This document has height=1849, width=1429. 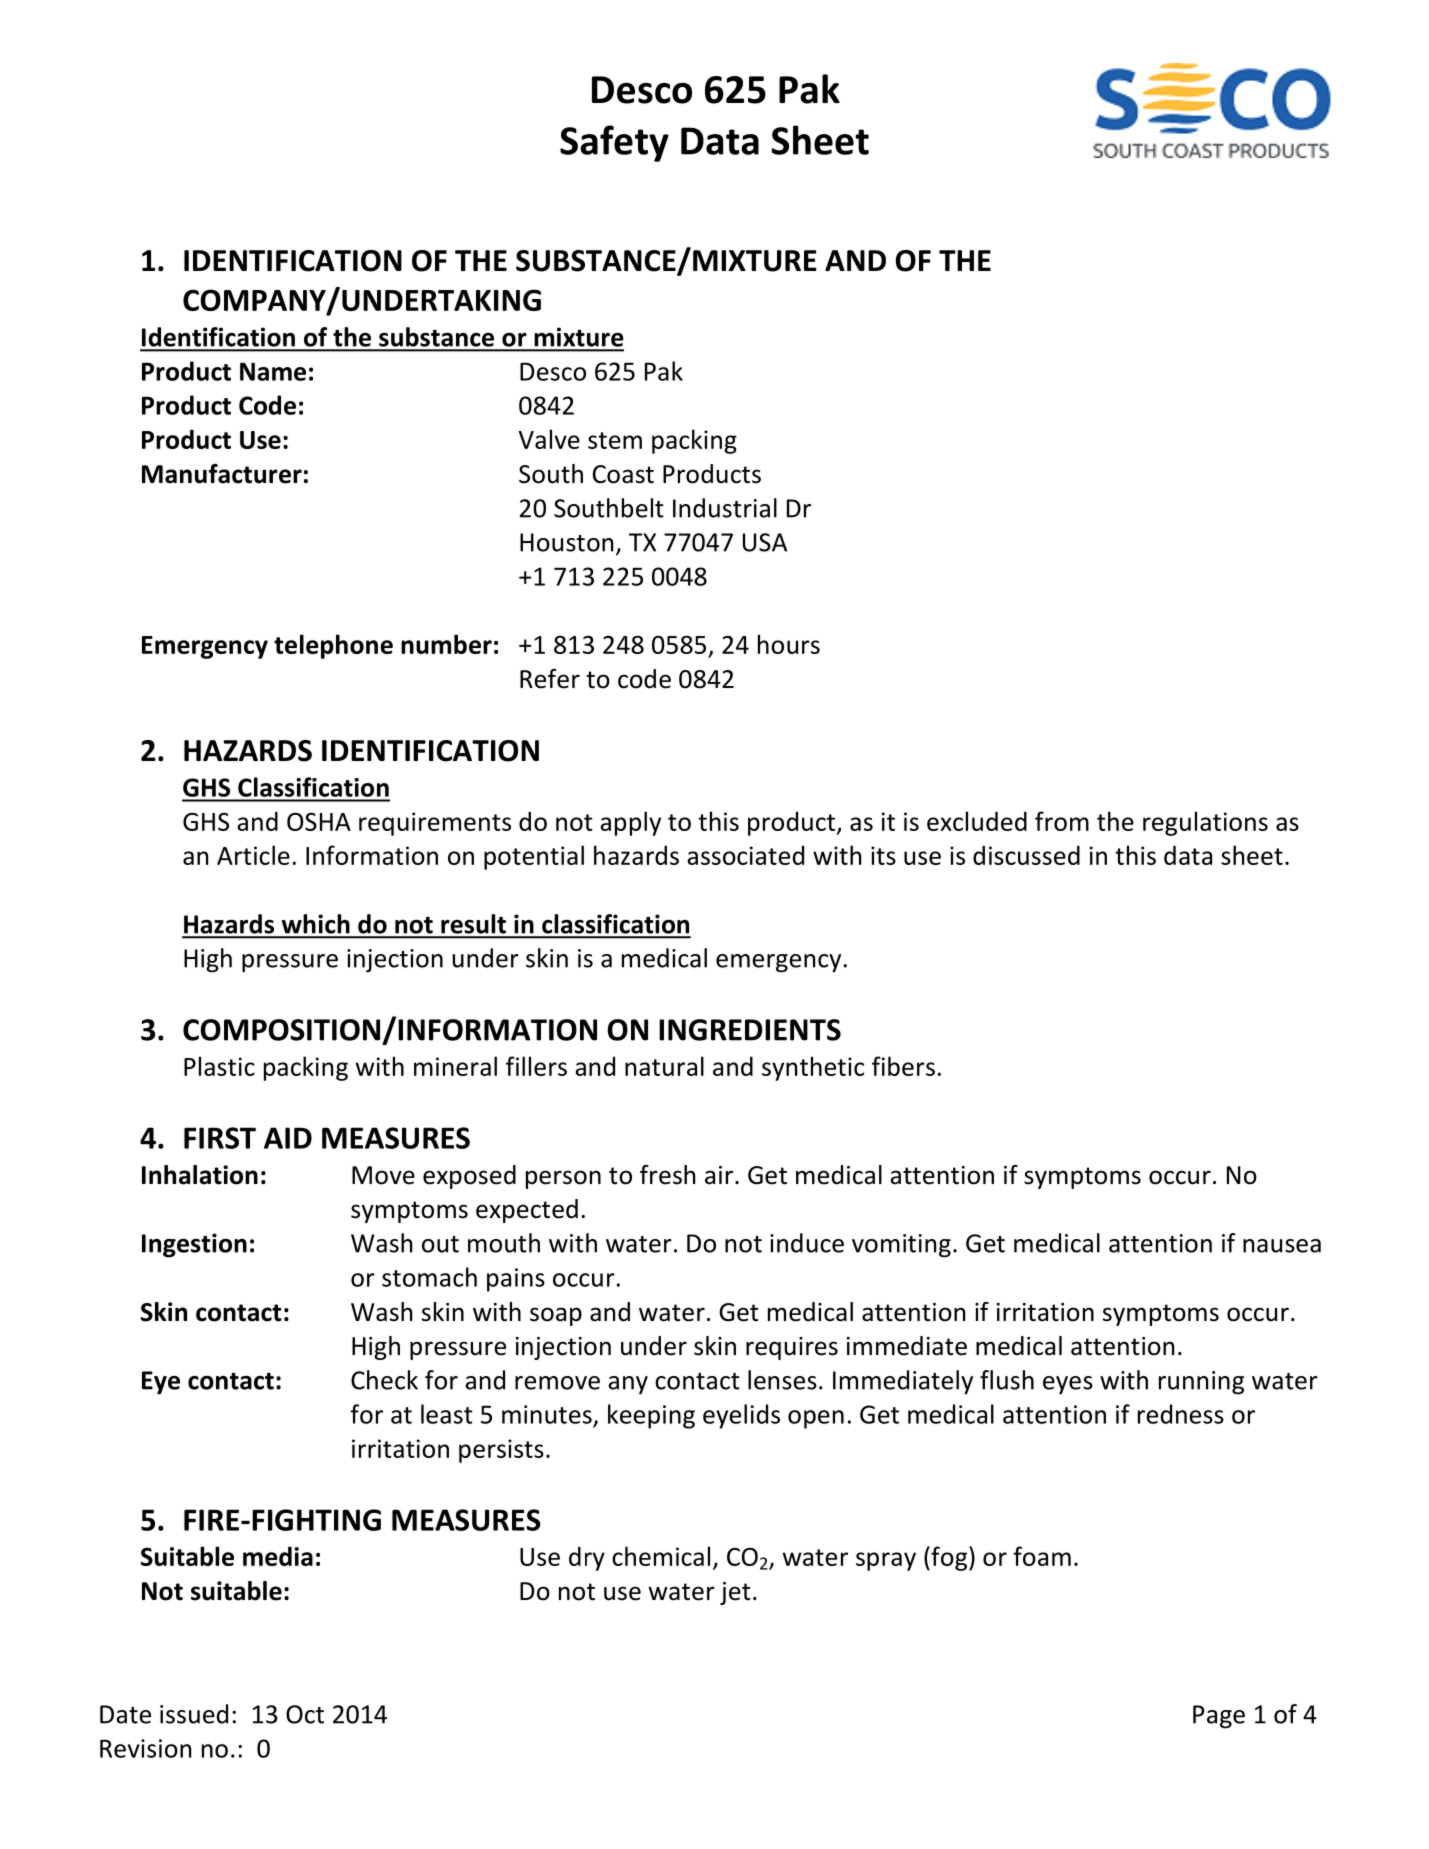 I want to click on air, so click(x=720, y=1175).
